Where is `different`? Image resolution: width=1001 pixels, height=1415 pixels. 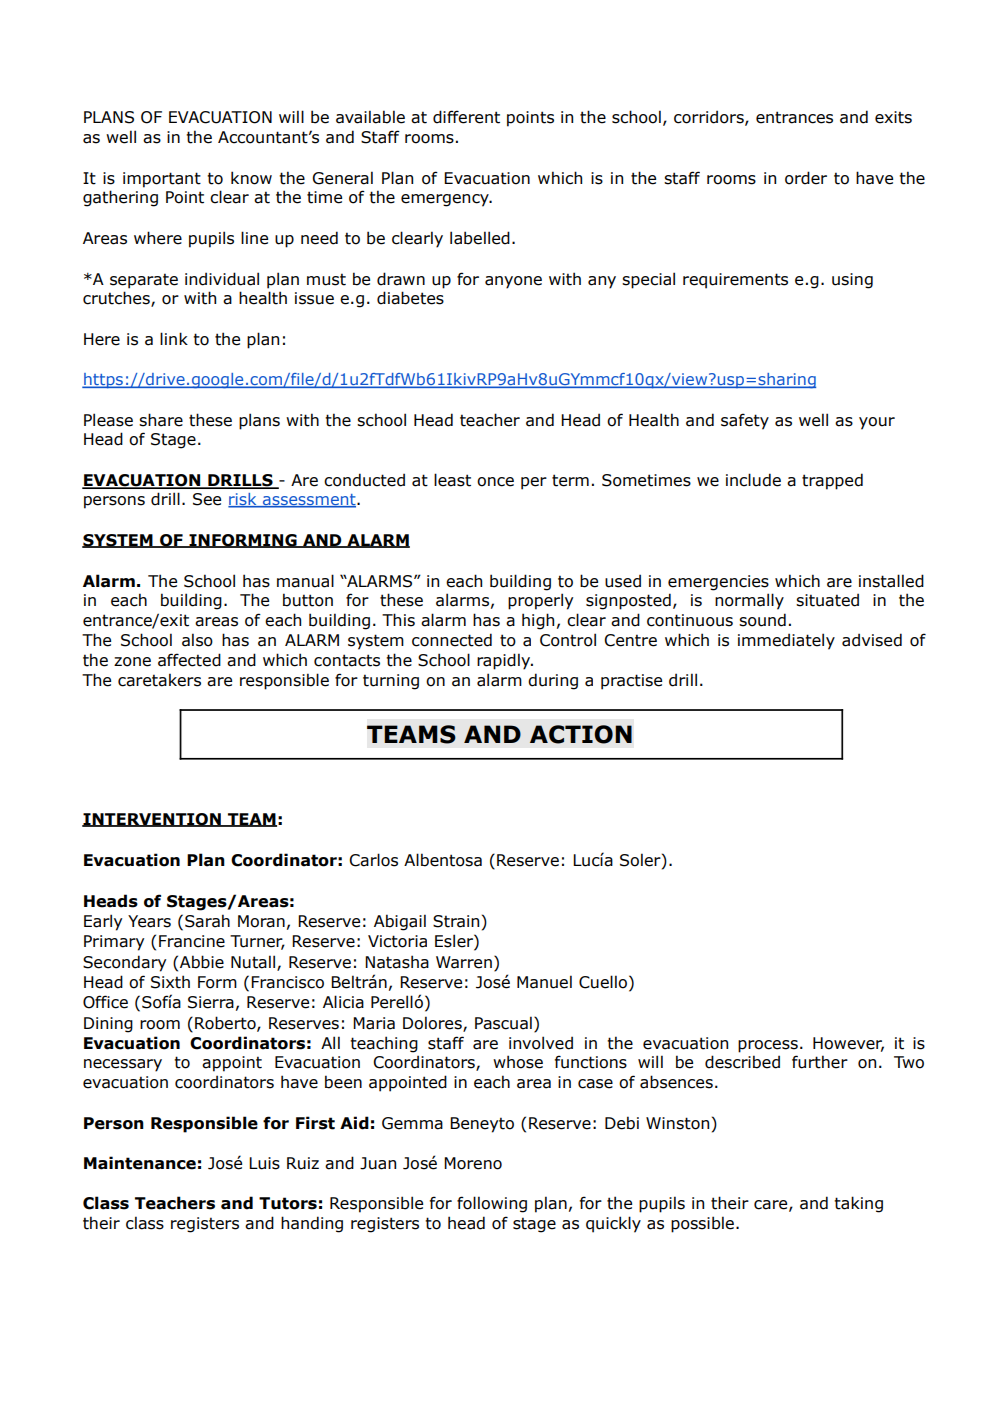 different is located at coordinates (466, 117).
